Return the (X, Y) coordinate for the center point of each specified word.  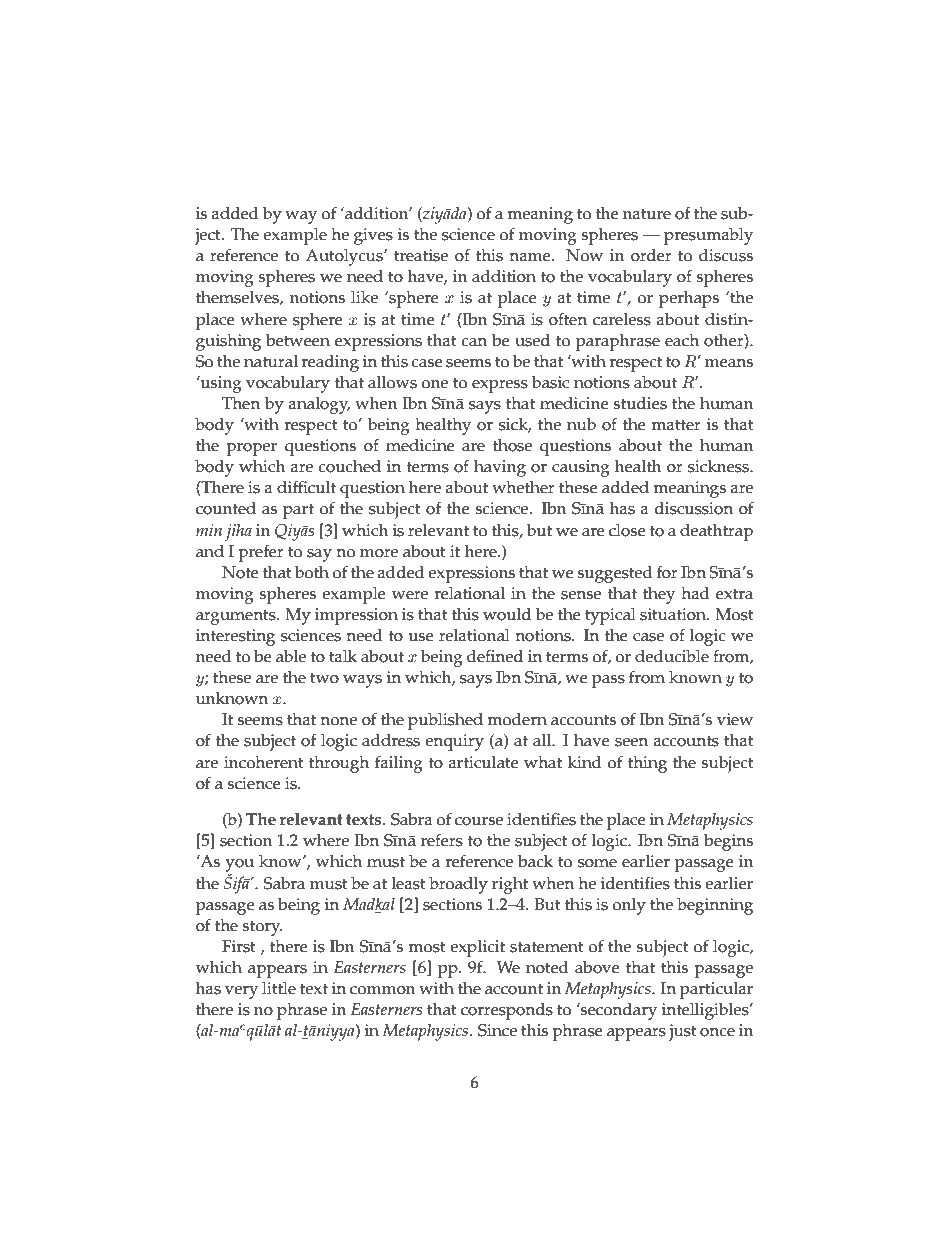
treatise (421, 255)
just (683, 1032)
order (651, 255)
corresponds (507, 1011)
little (279, 988)
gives (373, 236)
